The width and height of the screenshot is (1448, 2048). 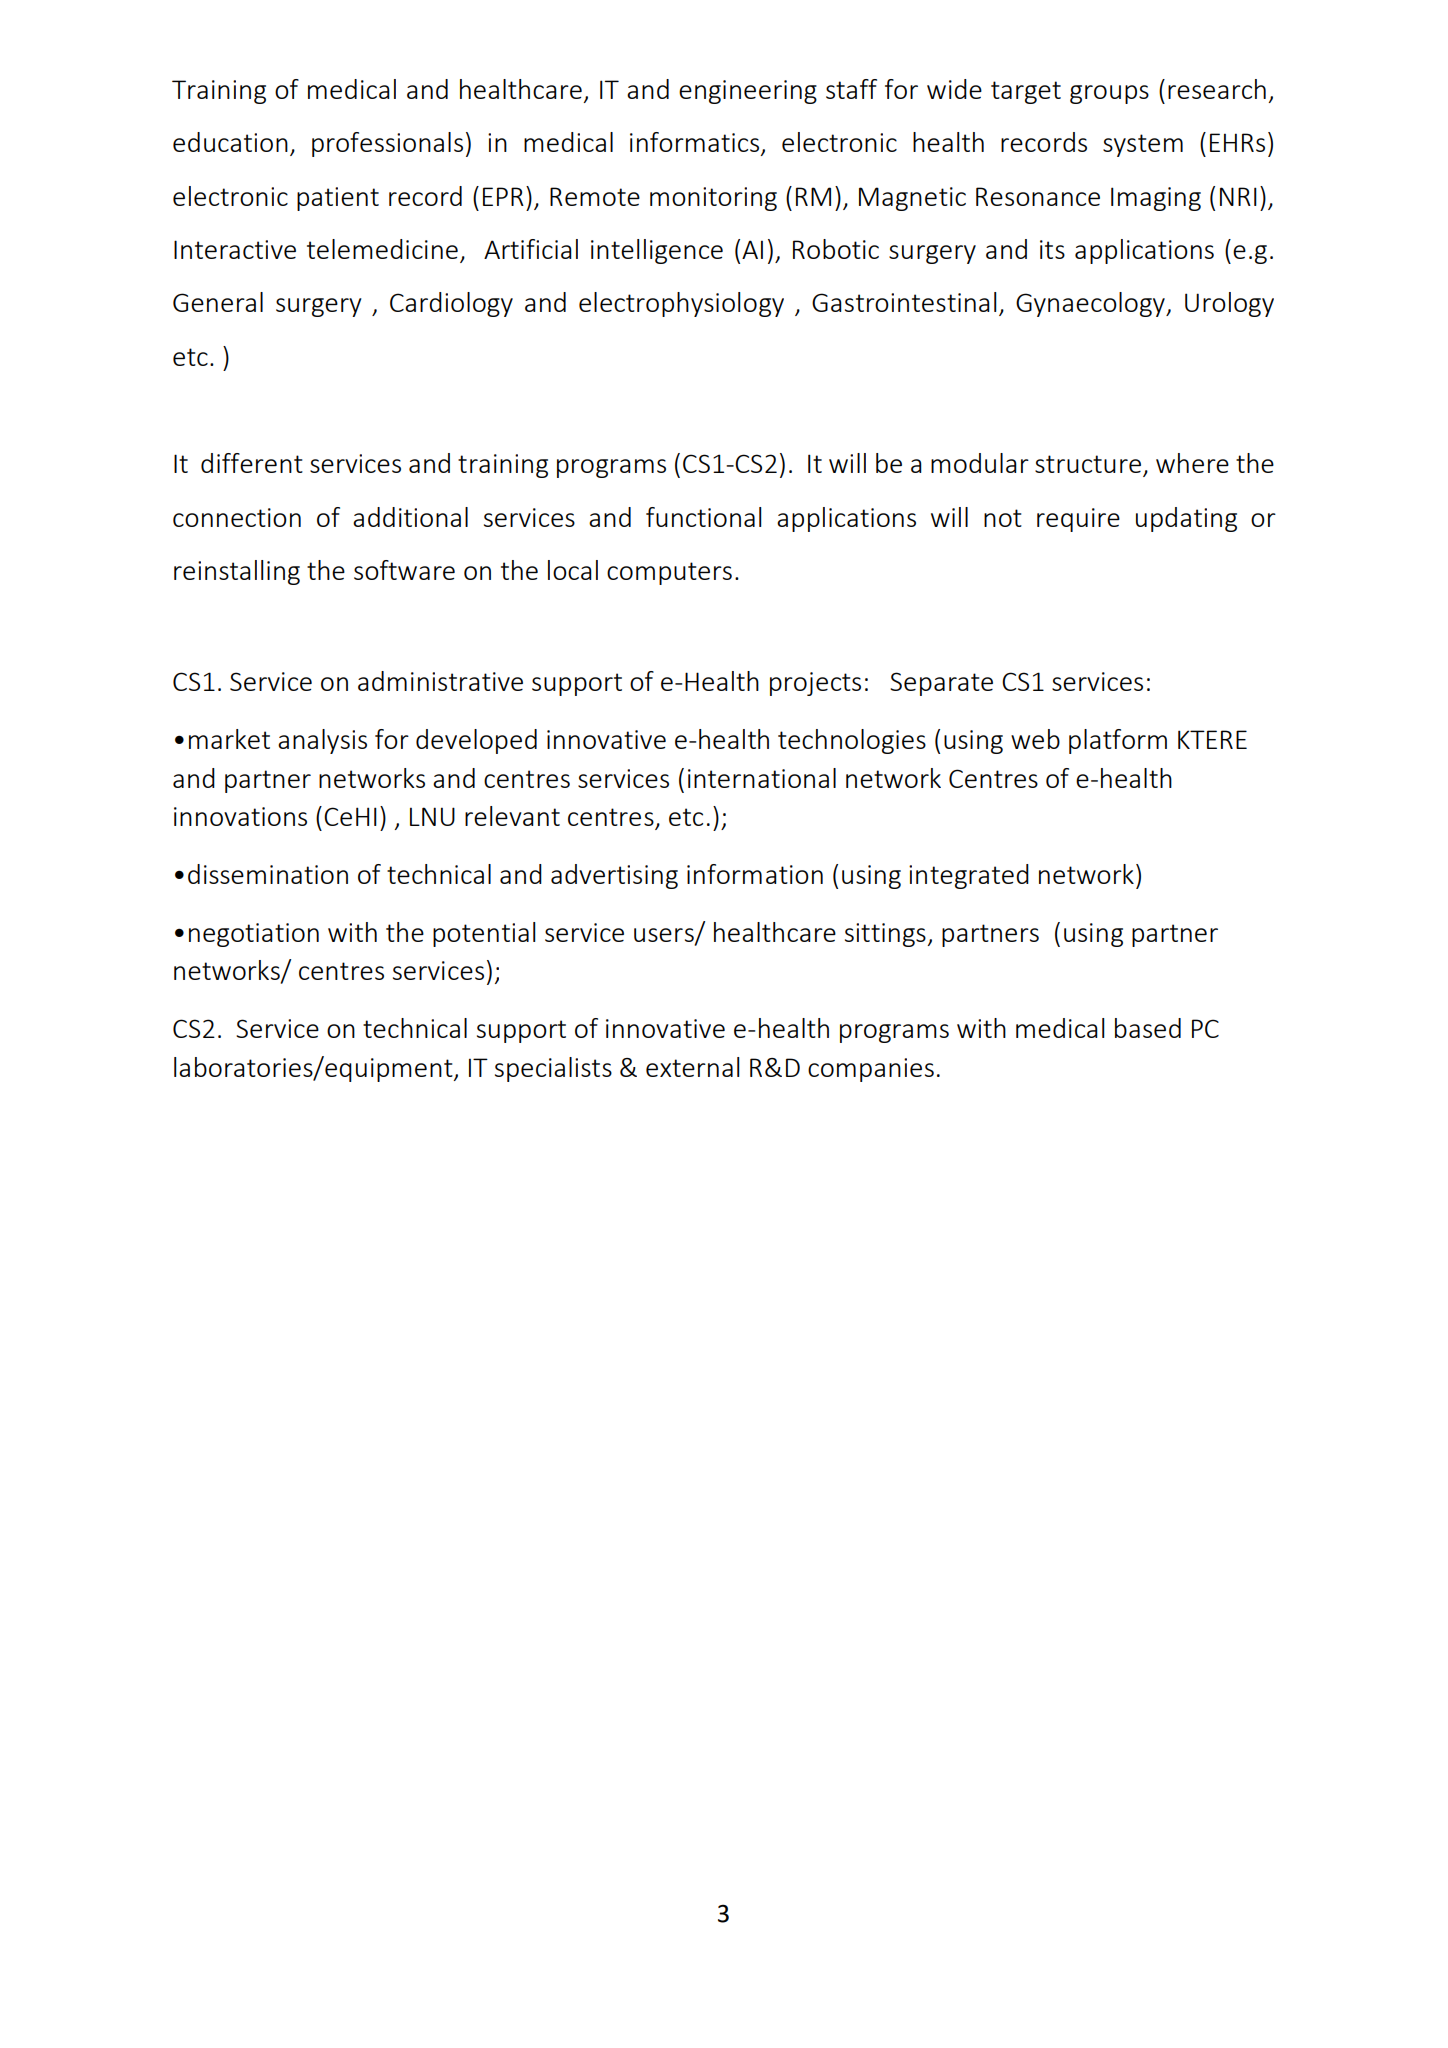 I want to click on require, so click(x=1078, y=520).
